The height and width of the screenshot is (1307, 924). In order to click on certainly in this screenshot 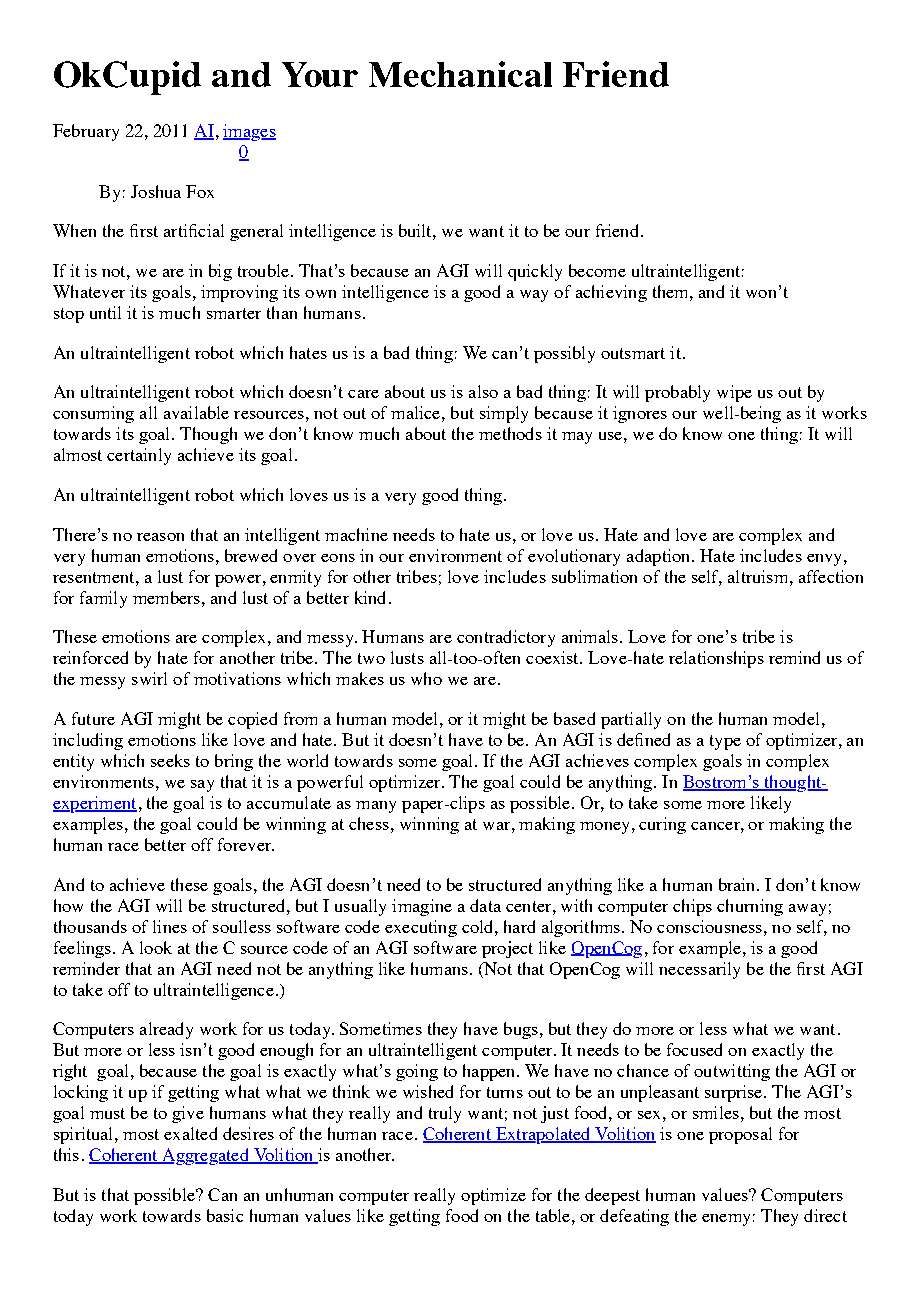, I will do `click(139, 456)`.
